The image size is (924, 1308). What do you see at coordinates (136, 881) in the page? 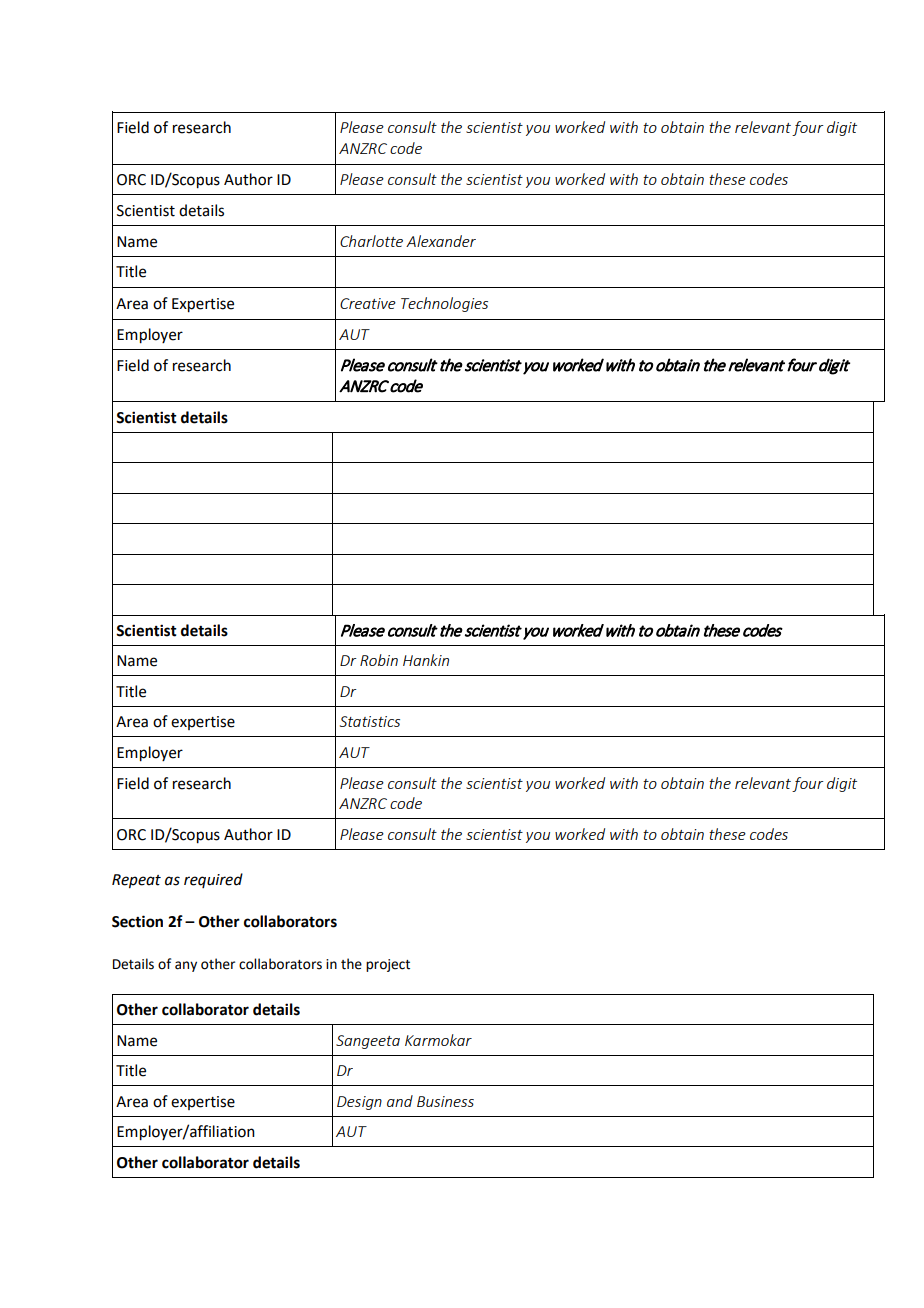
I see `Repeat` at bounding box center [136, 881].
